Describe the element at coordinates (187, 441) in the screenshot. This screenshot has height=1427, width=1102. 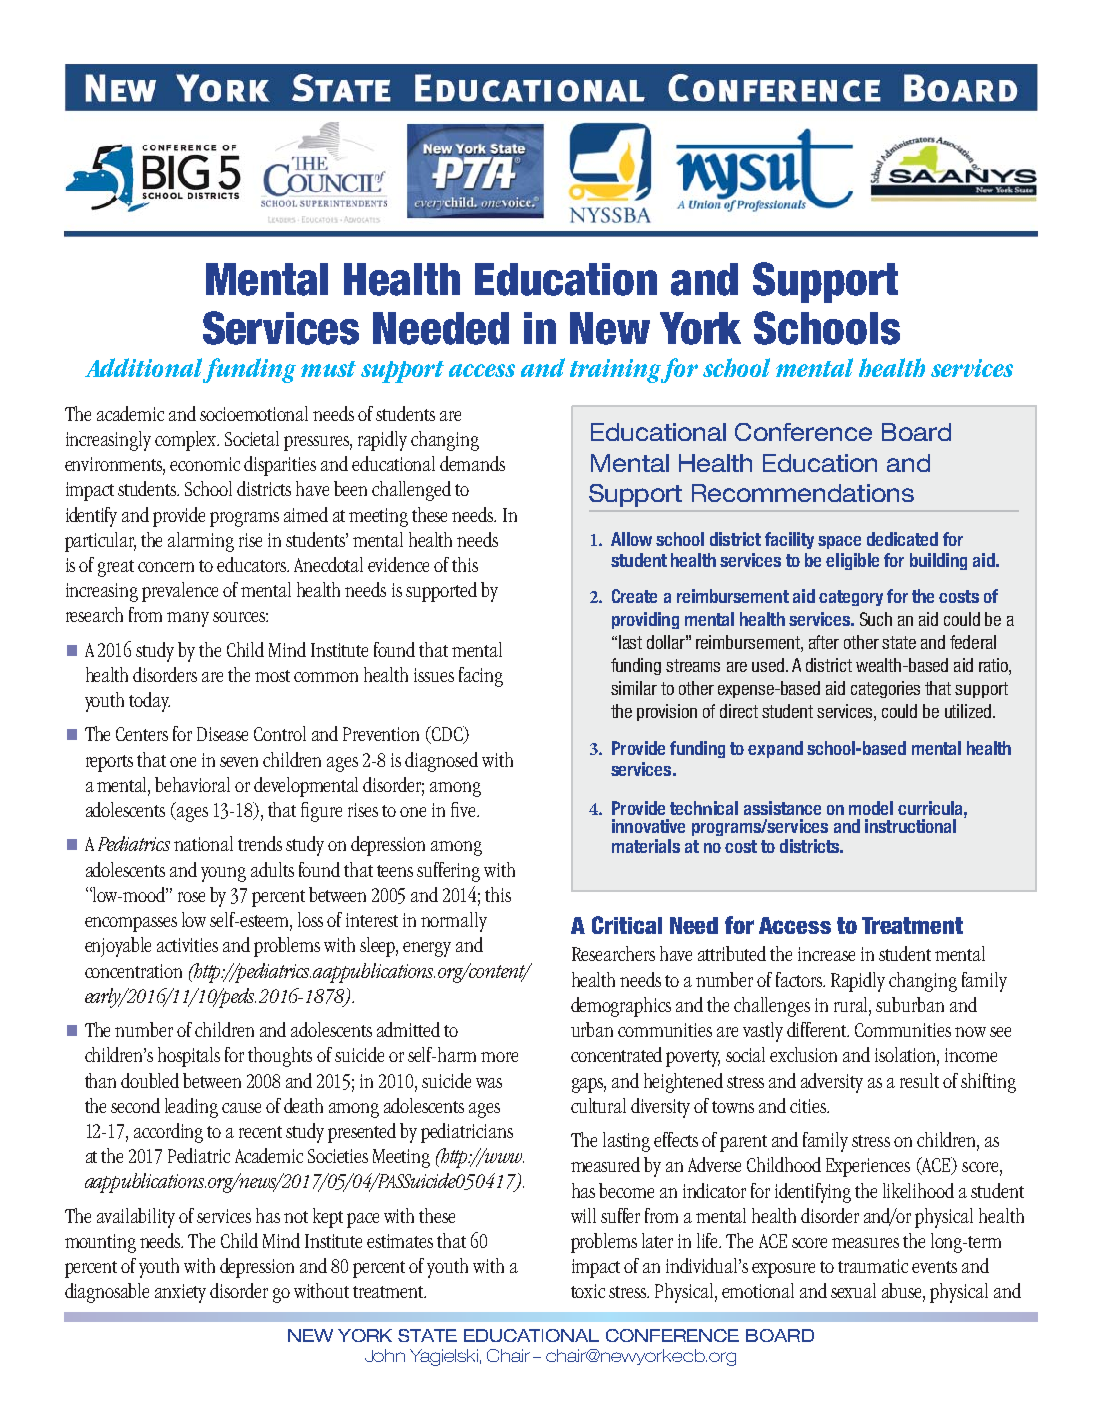
I see `complex` at that location.
